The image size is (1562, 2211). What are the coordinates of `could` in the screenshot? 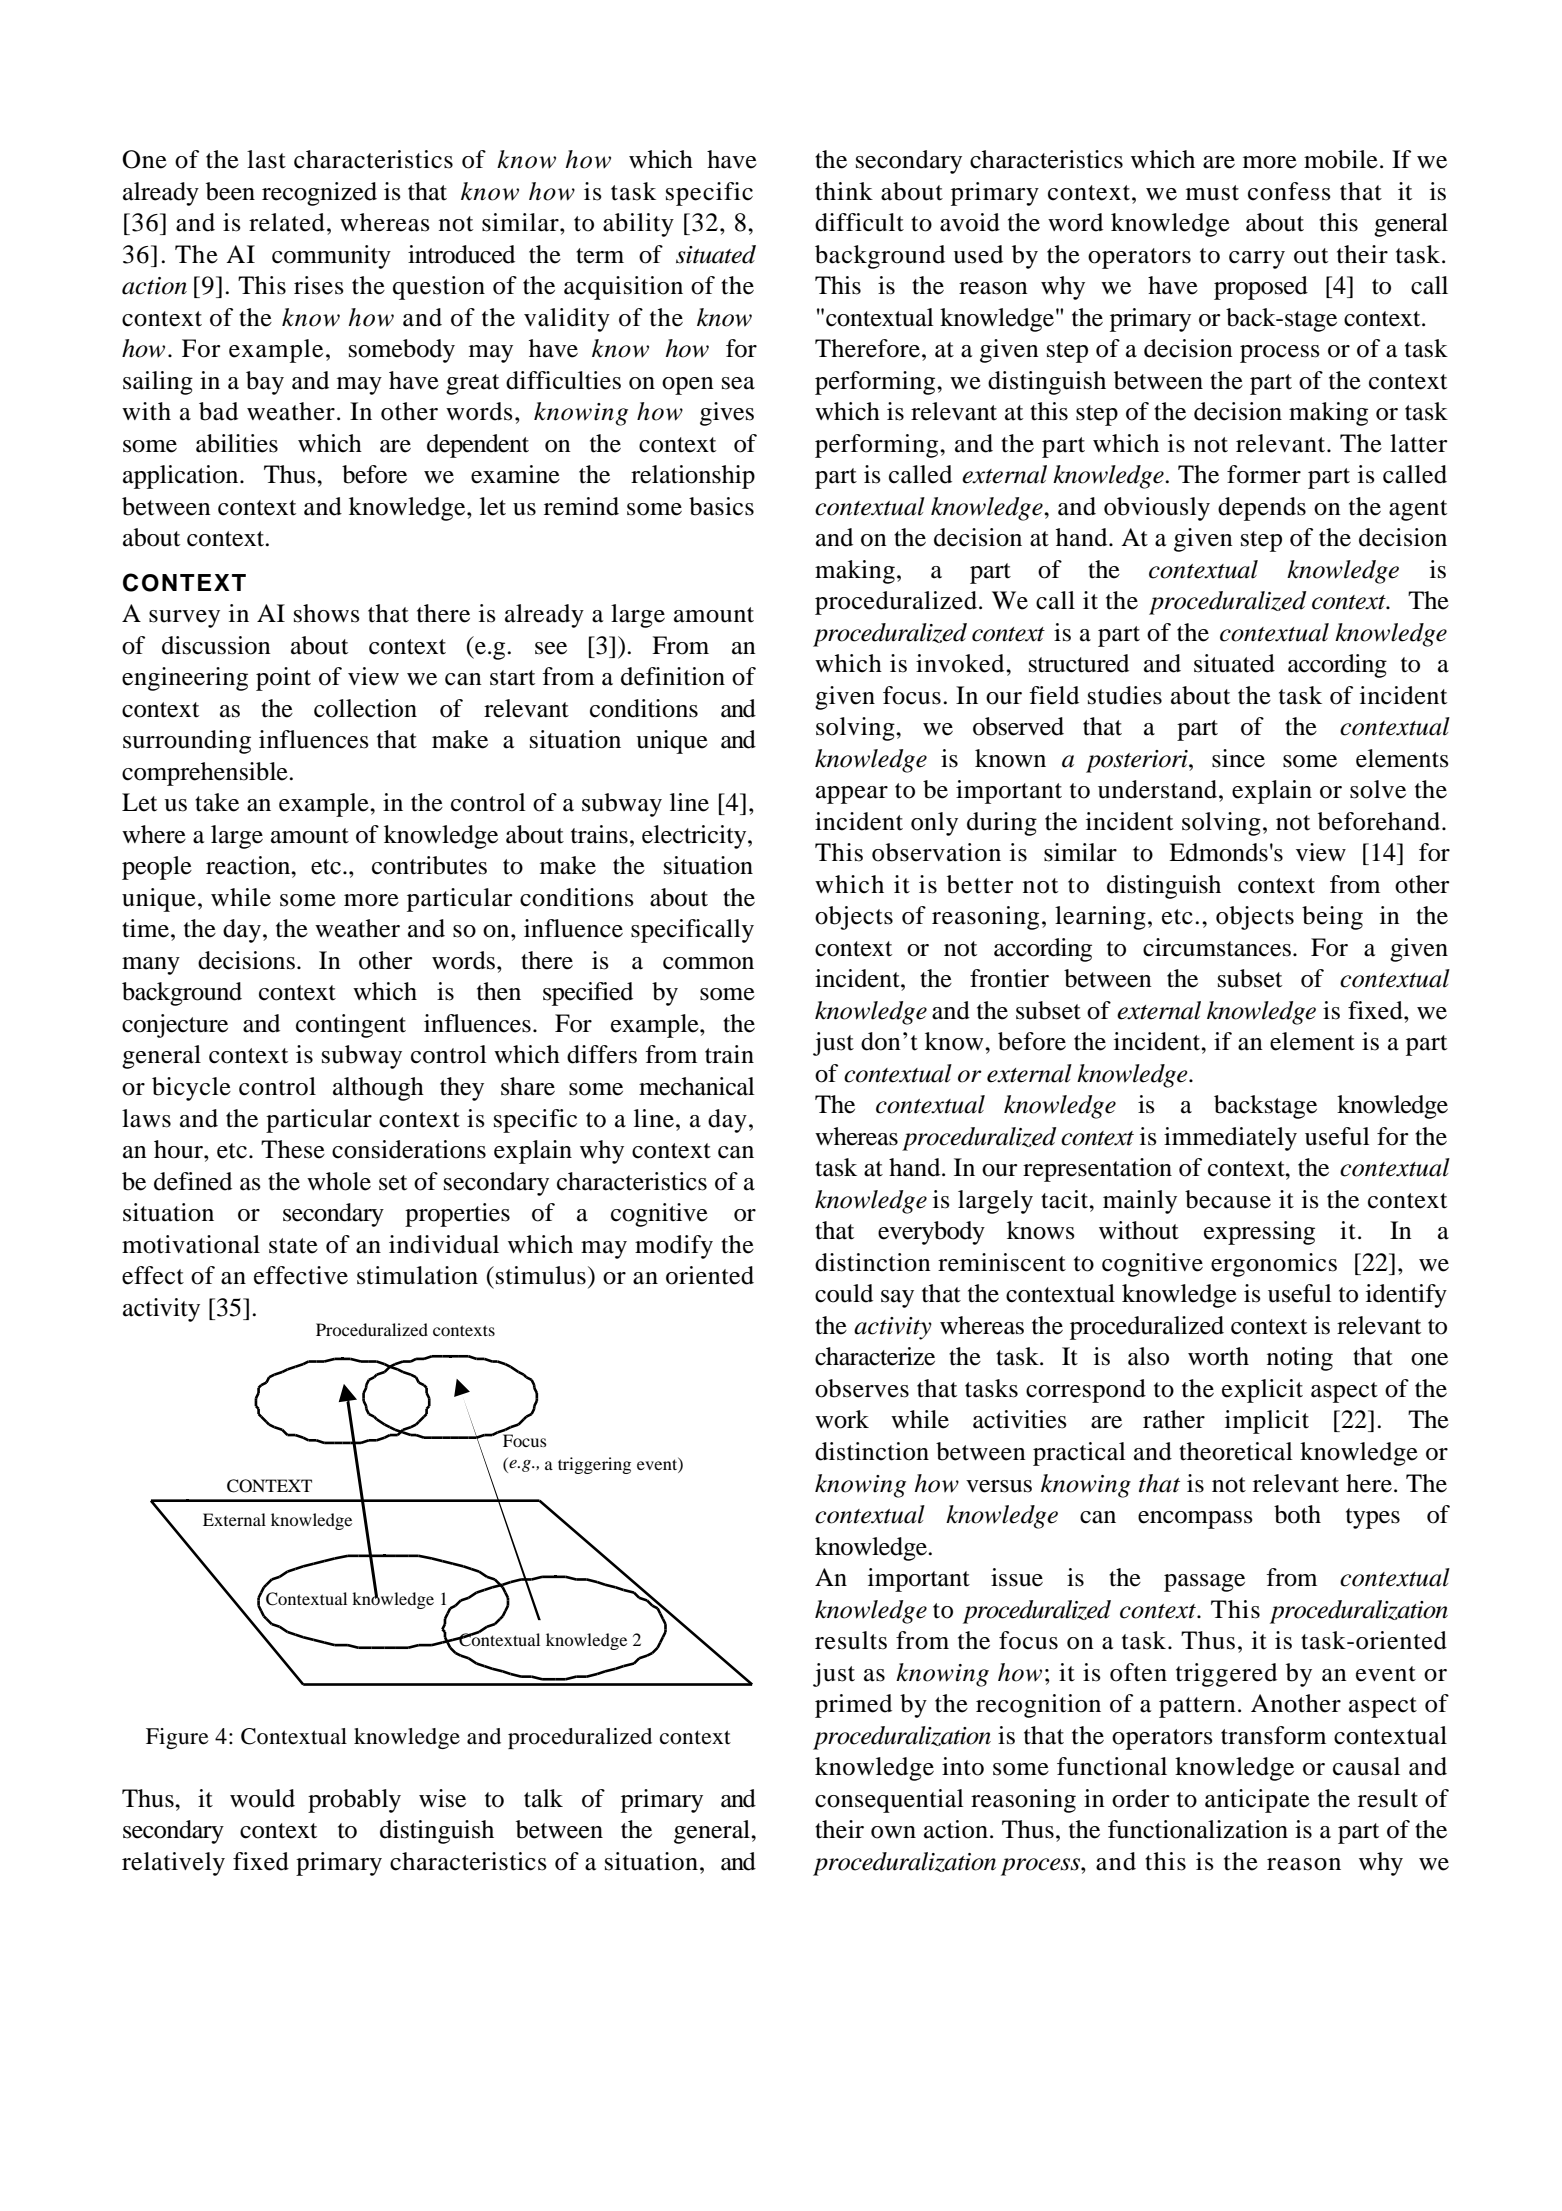 It's located at (844, 1293).
